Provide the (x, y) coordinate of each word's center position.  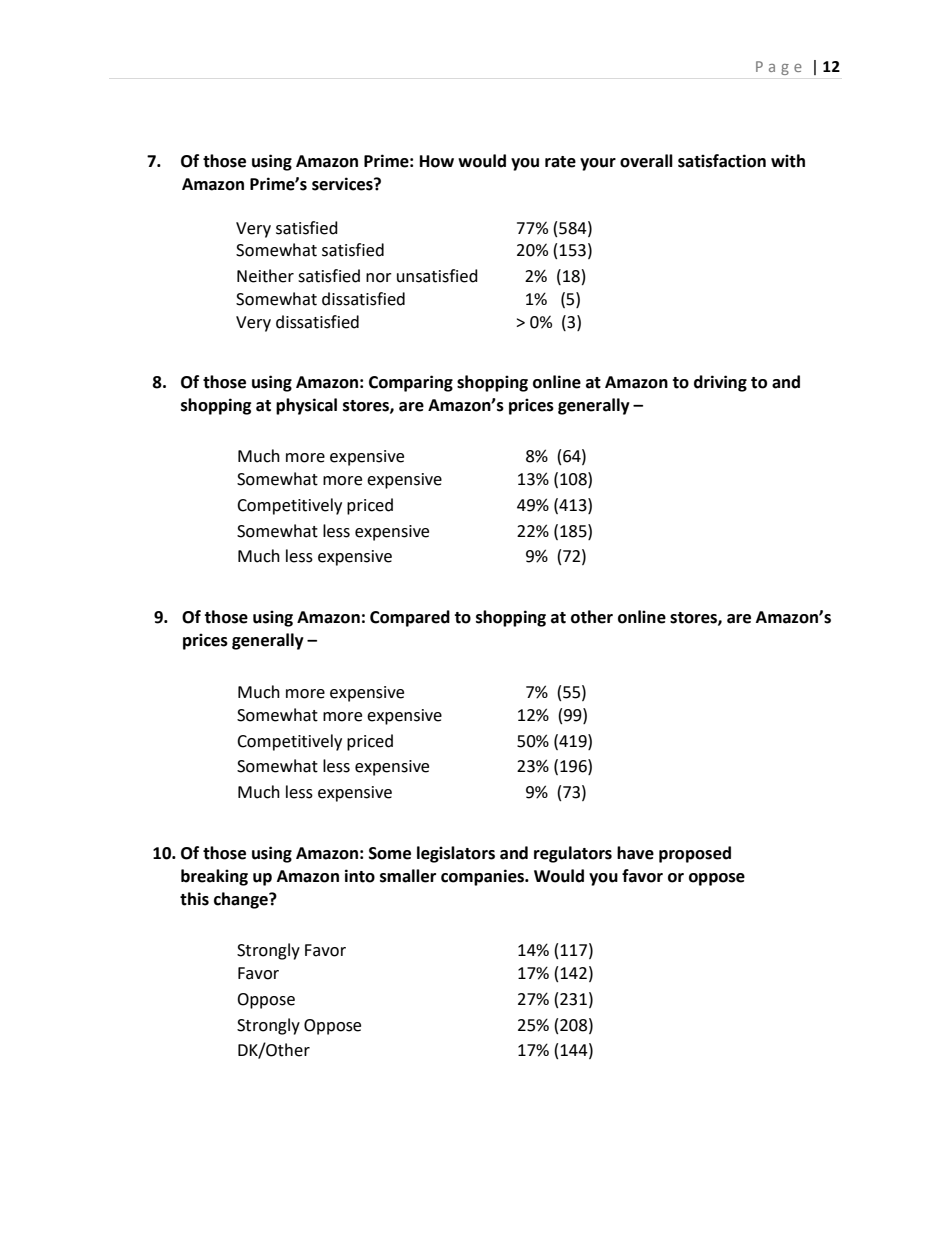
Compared (410, 618)
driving (720, 383)
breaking (214, 877)
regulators (573, 854)
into (360, 876)
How (437, 161)
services (343, 184)
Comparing (411, 383)
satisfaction (722, 161)
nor (379, 278)
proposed (695, 854)
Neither (265, 276)
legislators (456, 854)
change (242, 900)
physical (306, 406)
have (635, 853)
